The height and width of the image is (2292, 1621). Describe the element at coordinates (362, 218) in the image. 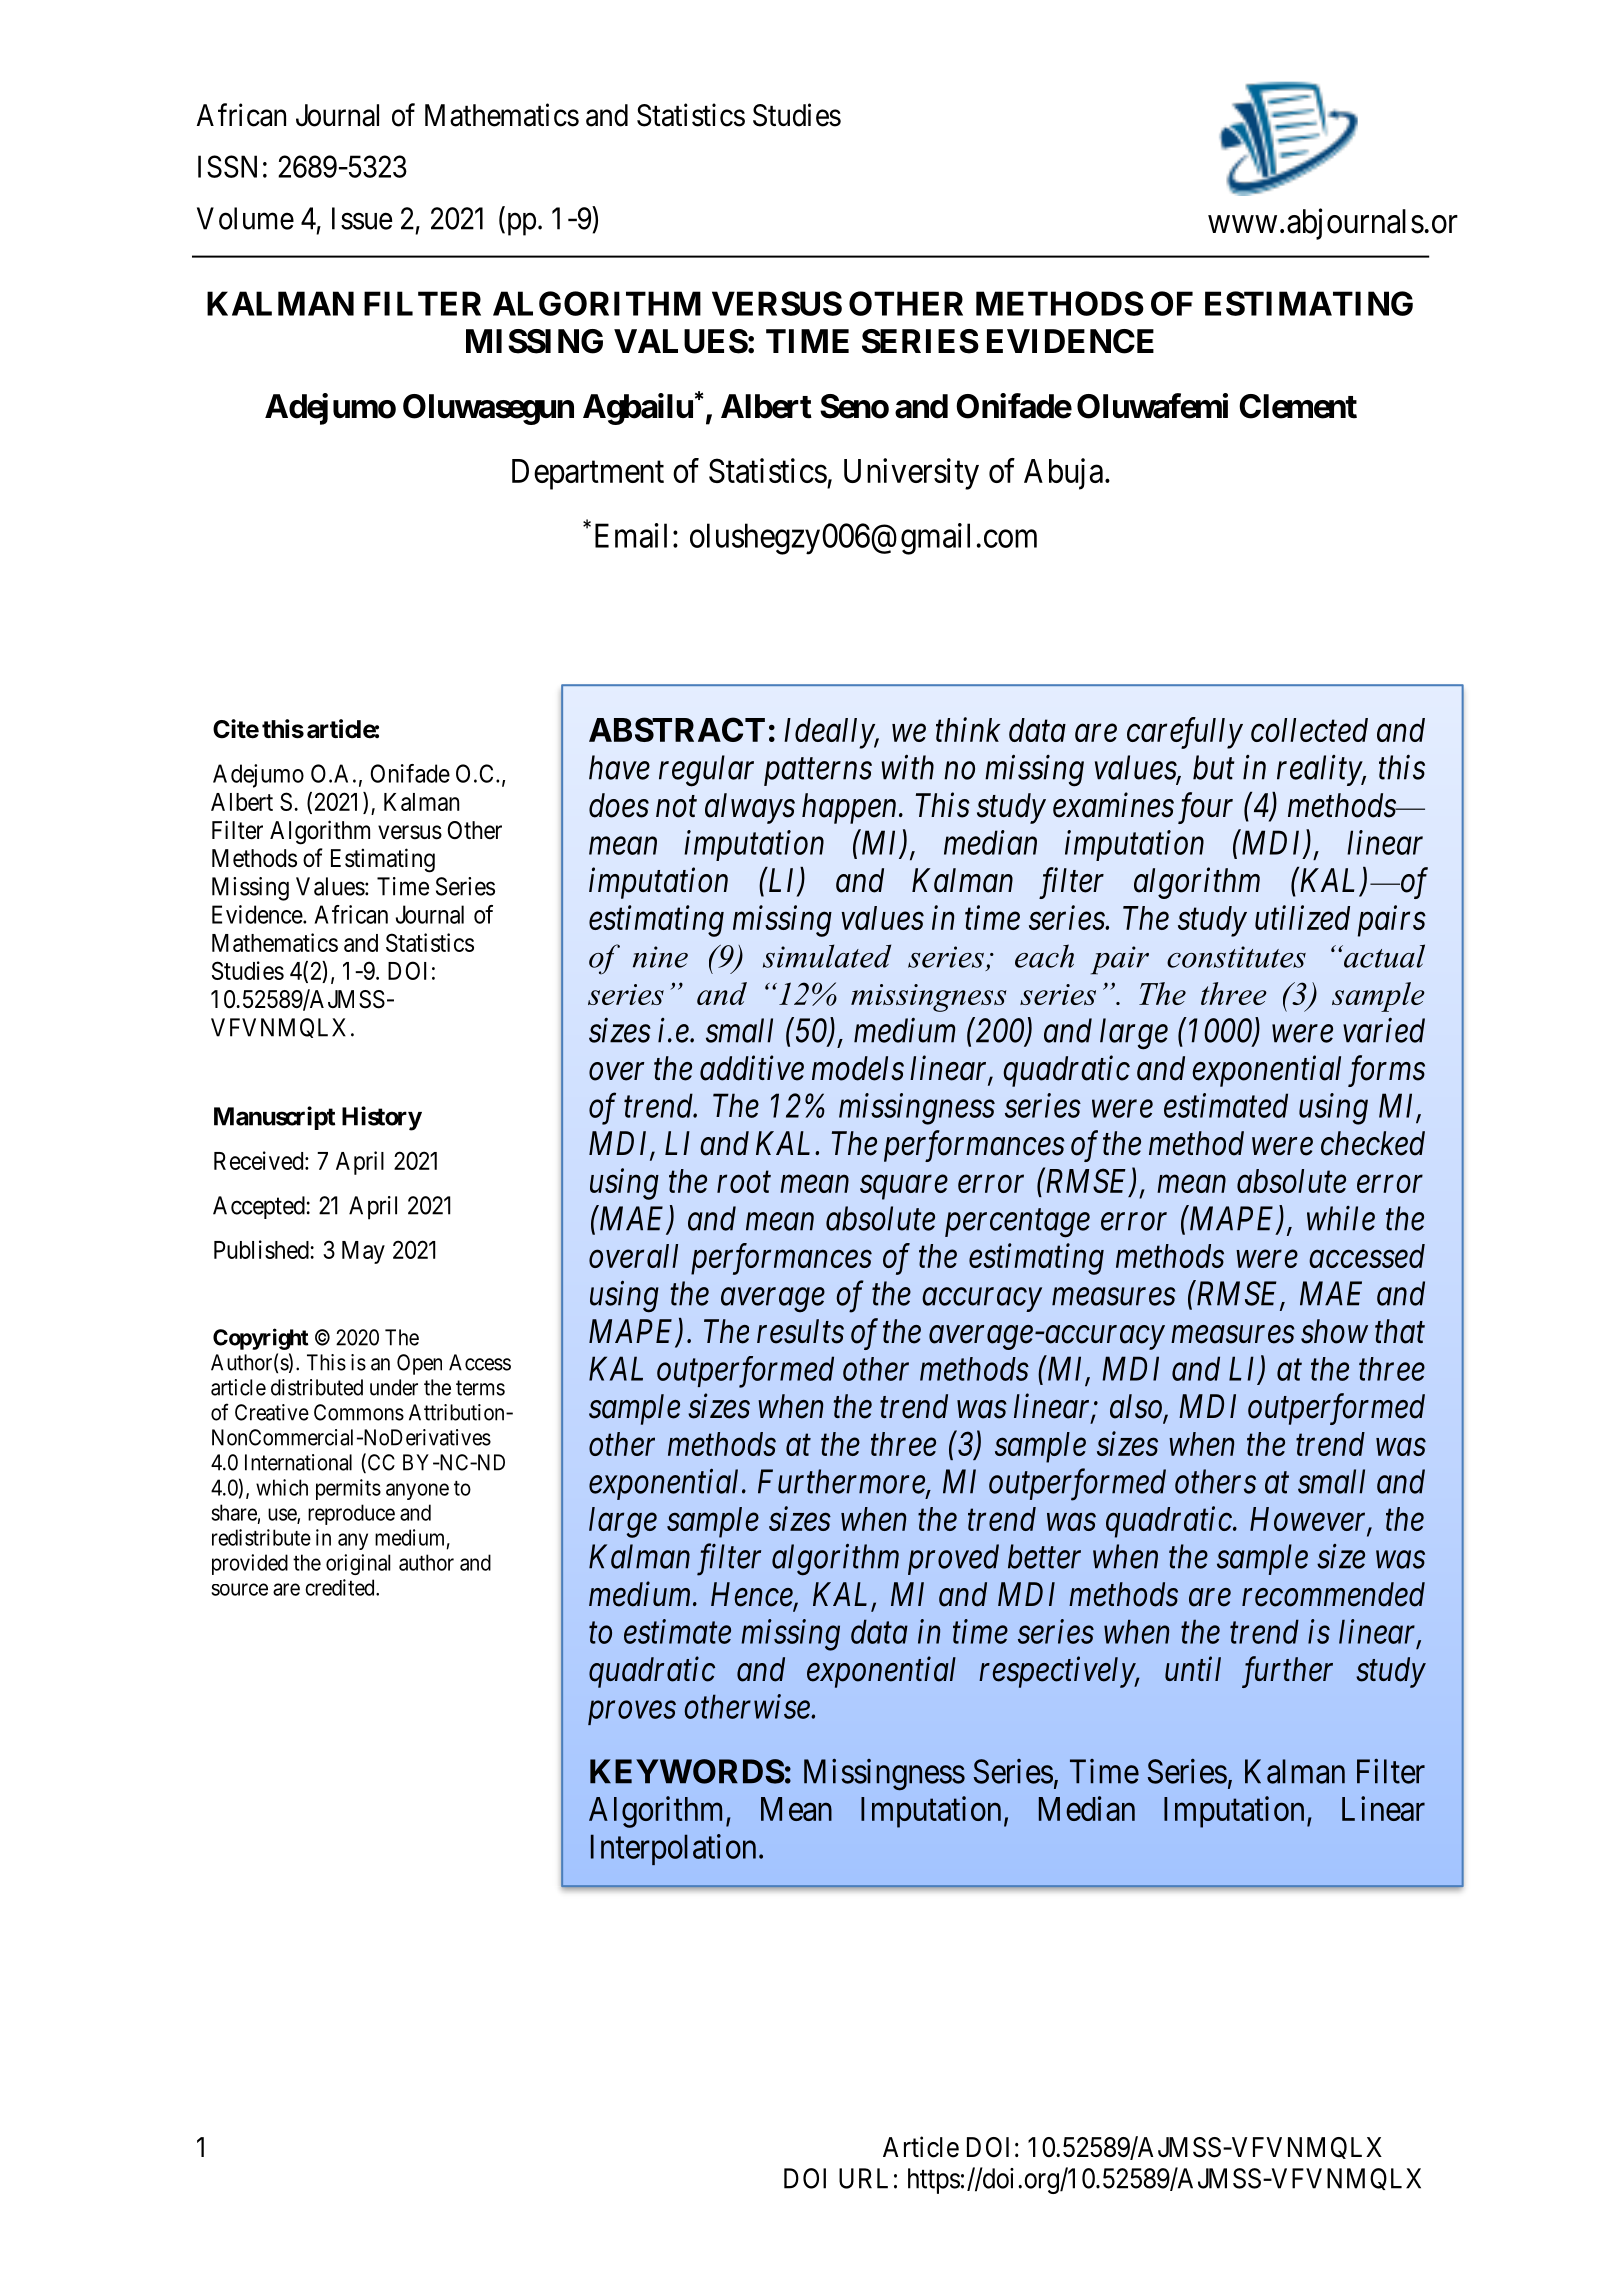

I see `Issue` at that location.
